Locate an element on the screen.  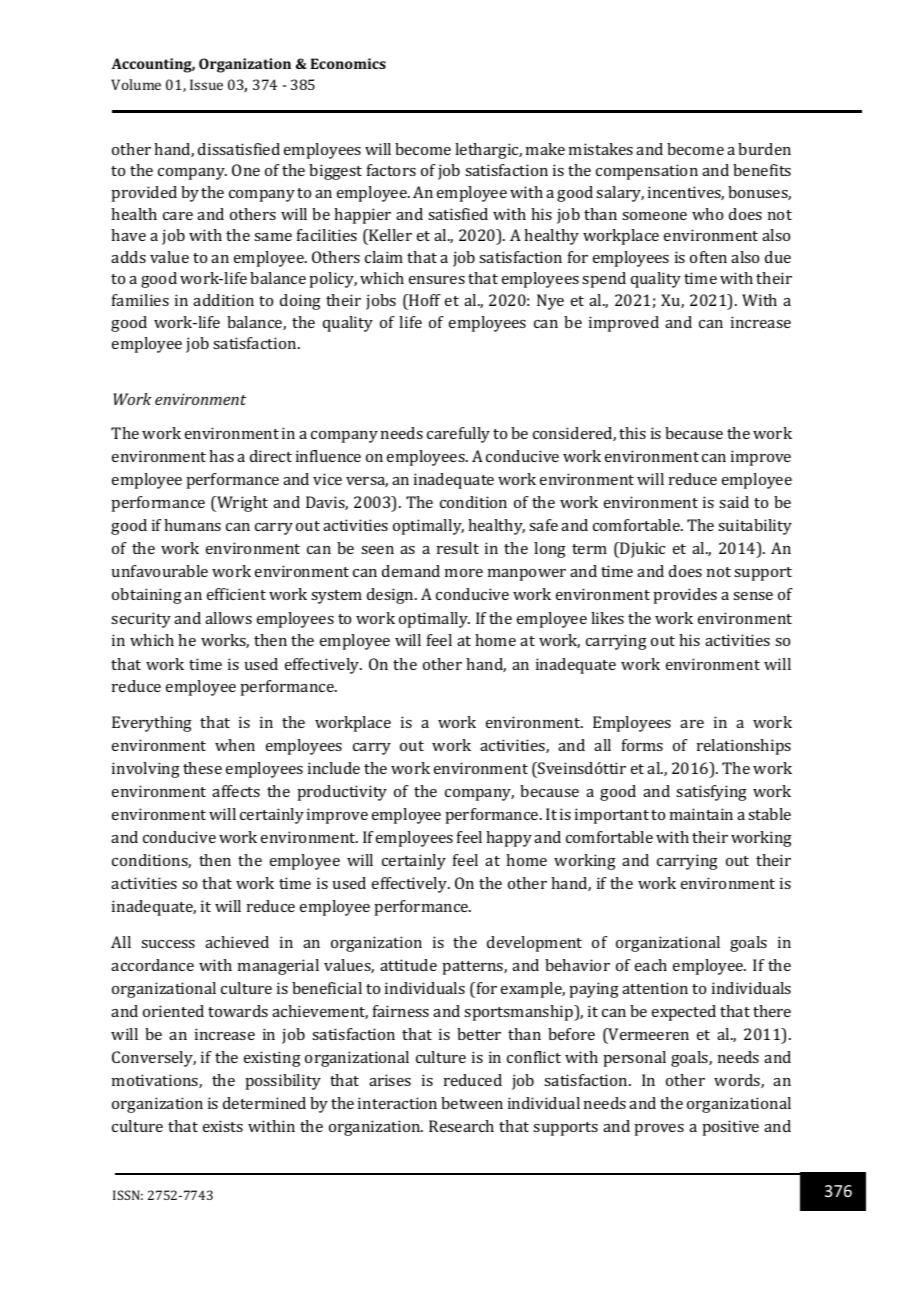
factors is located at coordinates (391, 170).
